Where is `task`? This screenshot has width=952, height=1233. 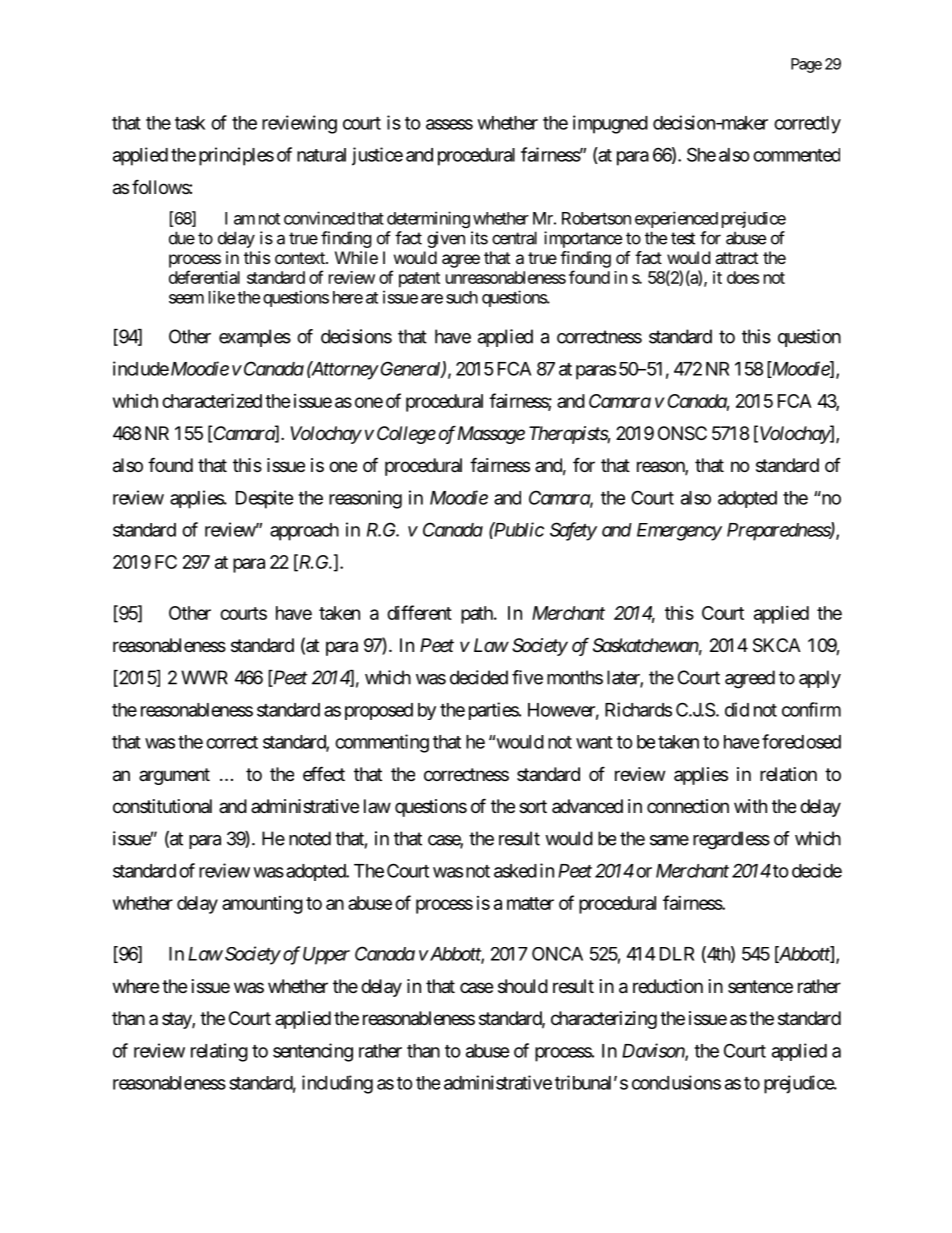 task is located at coordinates (190, 123).
